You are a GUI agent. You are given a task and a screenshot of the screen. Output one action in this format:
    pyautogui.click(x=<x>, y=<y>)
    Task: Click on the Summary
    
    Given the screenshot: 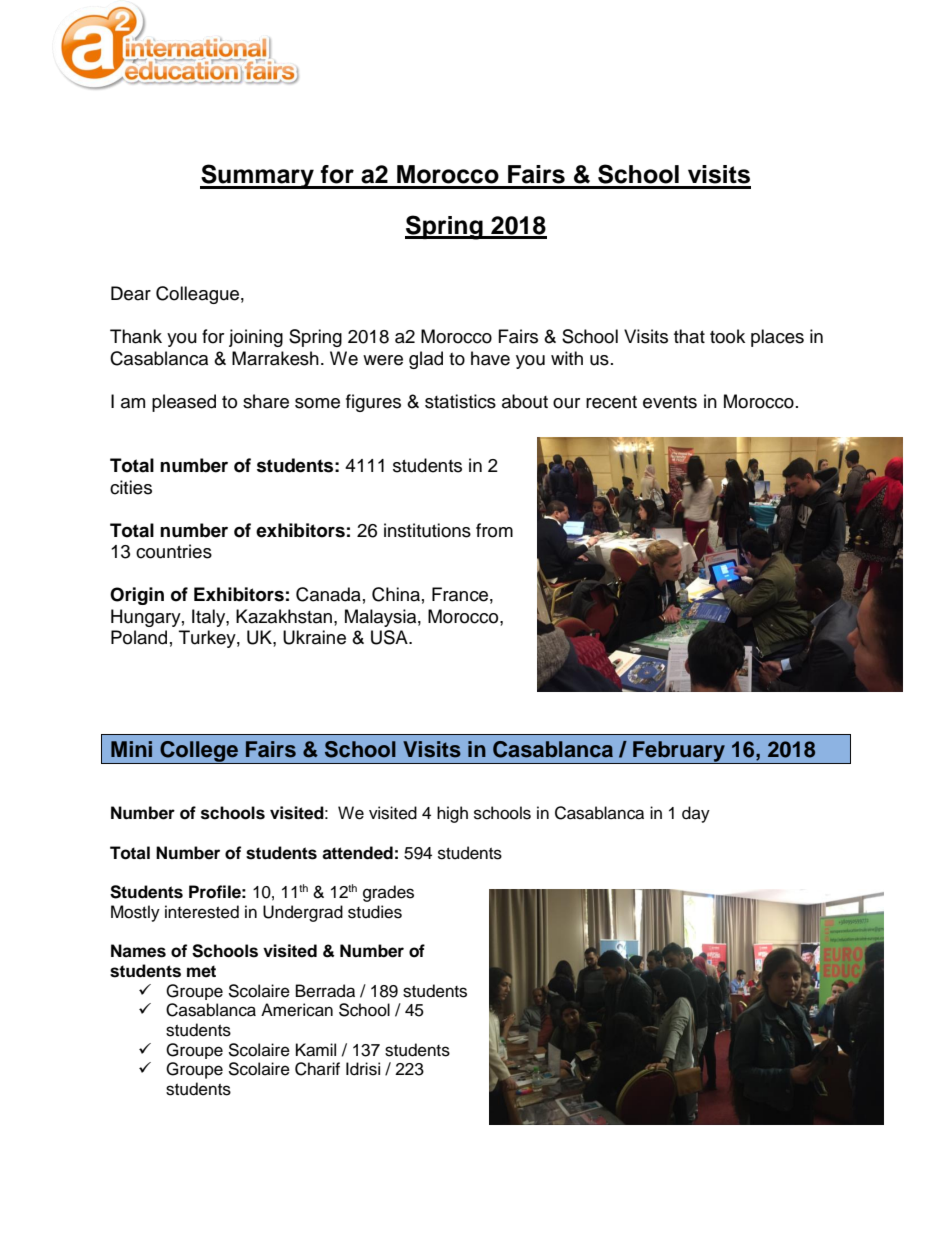 What is the action you would take?
    pyautogui.click(x=258, y=176)
